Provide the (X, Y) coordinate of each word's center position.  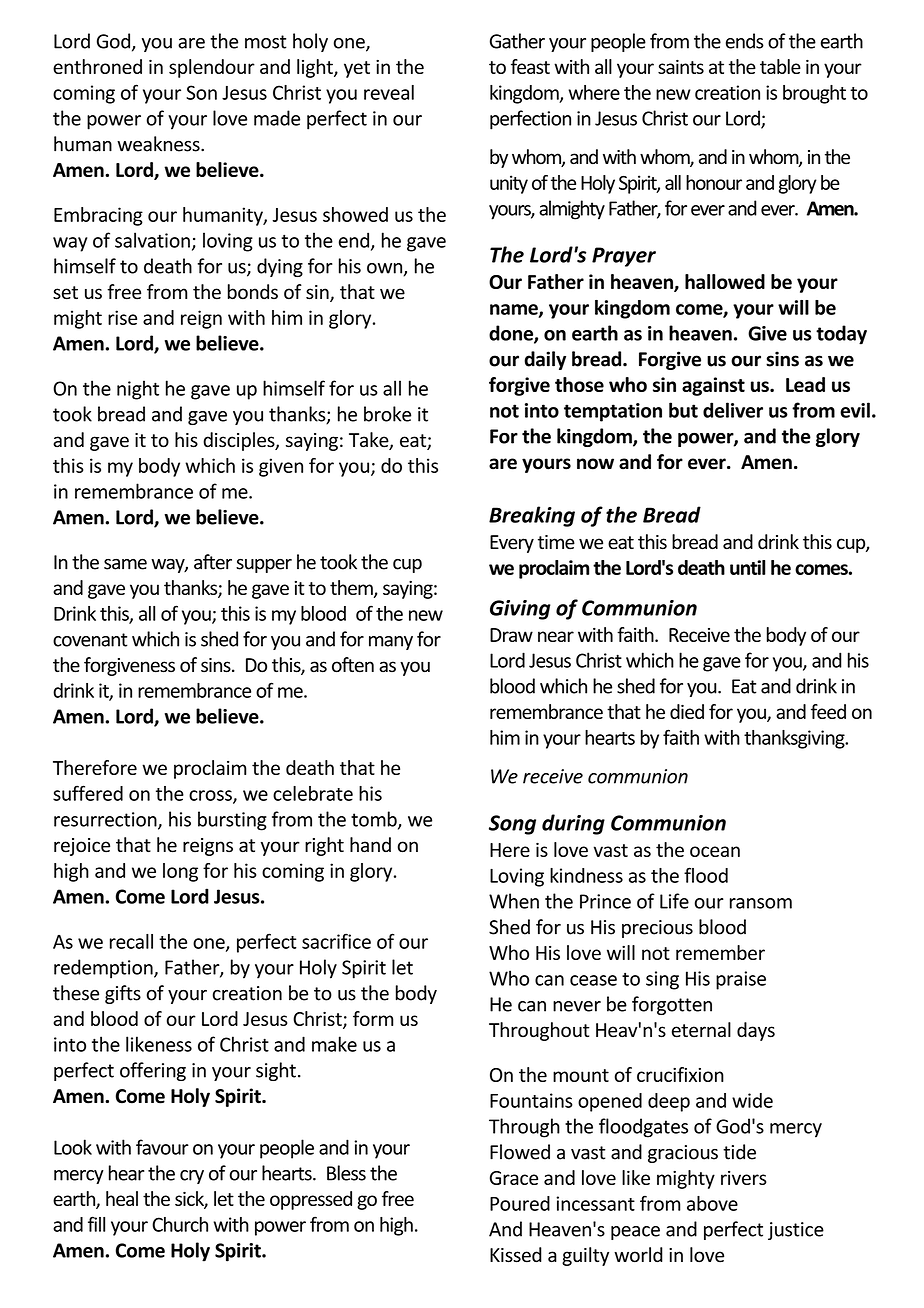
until (748, 567)
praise (741, 980)
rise (122, 317)
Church (180, 1224)
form (373, 1018)
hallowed (725, 281)
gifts (123, 994)
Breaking (532, 516)
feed (828, 711)
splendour (212, 68)
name (515, 310)
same (125, 564)
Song (512, 825)
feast (530, 66)
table (780, 66)
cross (211, 796)
